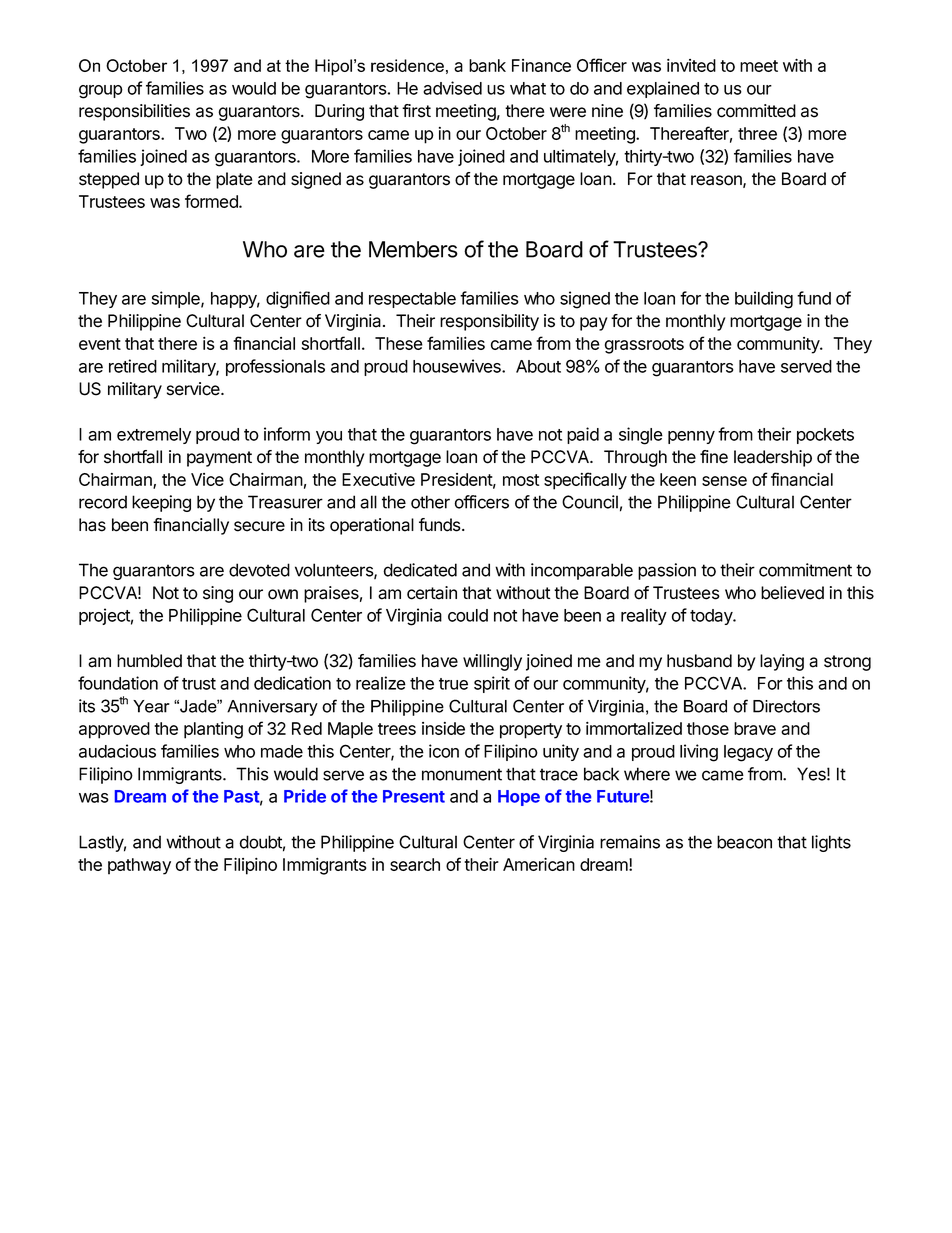  I want to click on pathway, so click(139, 866).
